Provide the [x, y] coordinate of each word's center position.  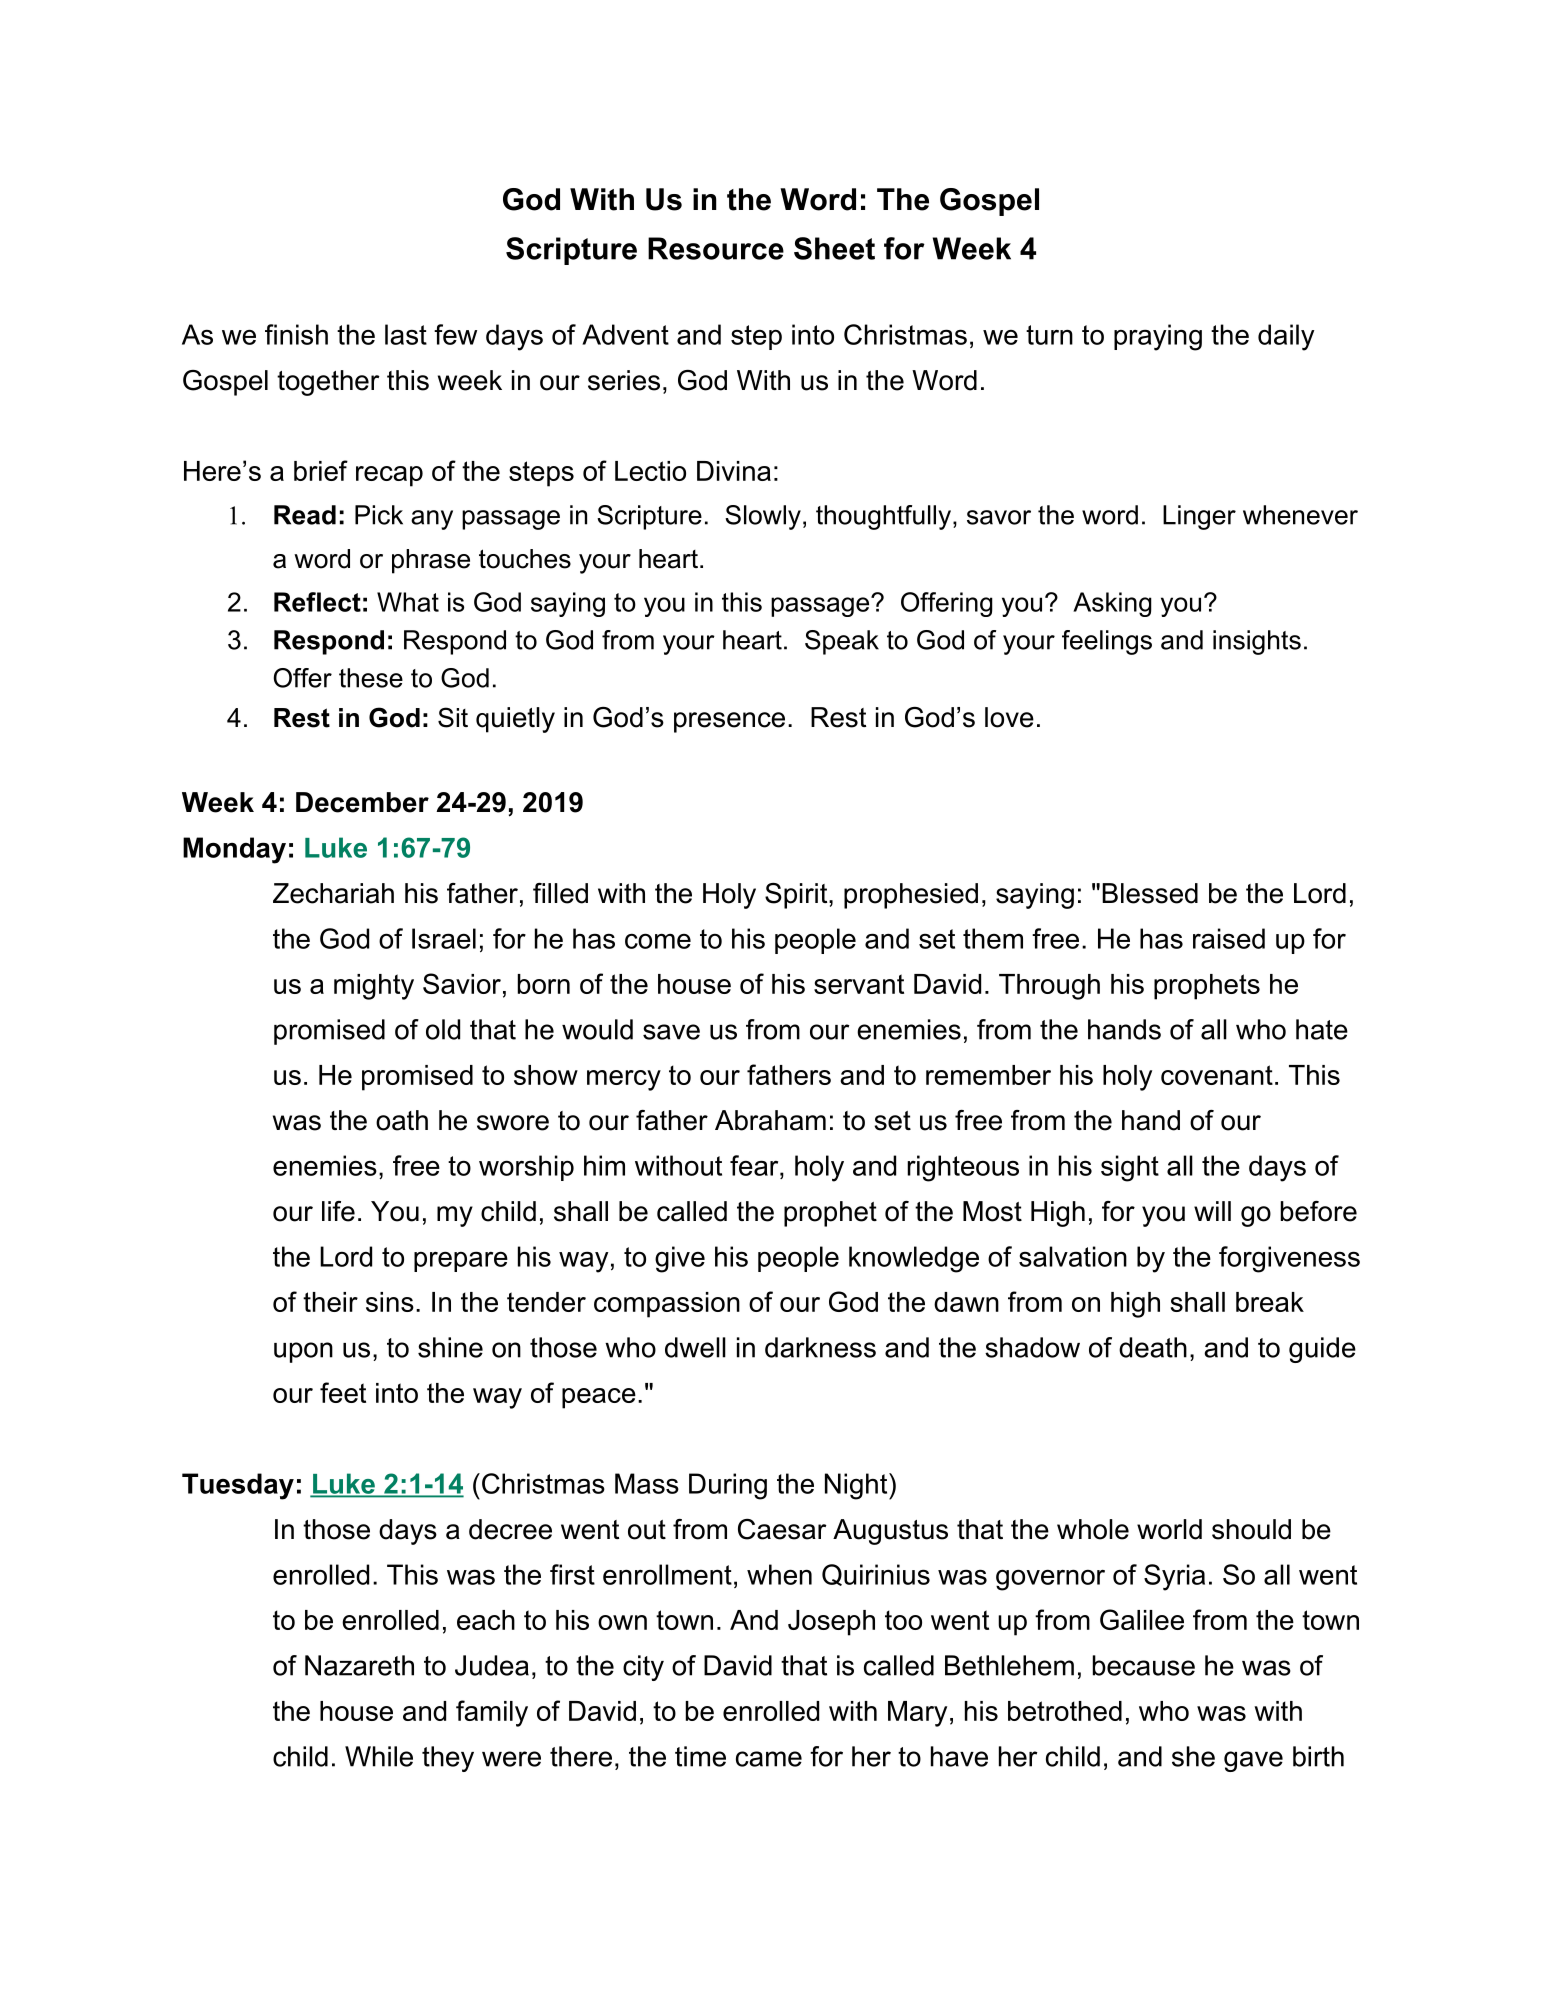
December [362, 802]
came [769, 1759]
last [406, 334]
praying [1158, 337]
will [1212, 1211]
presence [729, 722]
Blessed [1150, 893]
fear [755, 1165]
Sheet [834, 248]
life [338, 1211]
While [379, 1756]
